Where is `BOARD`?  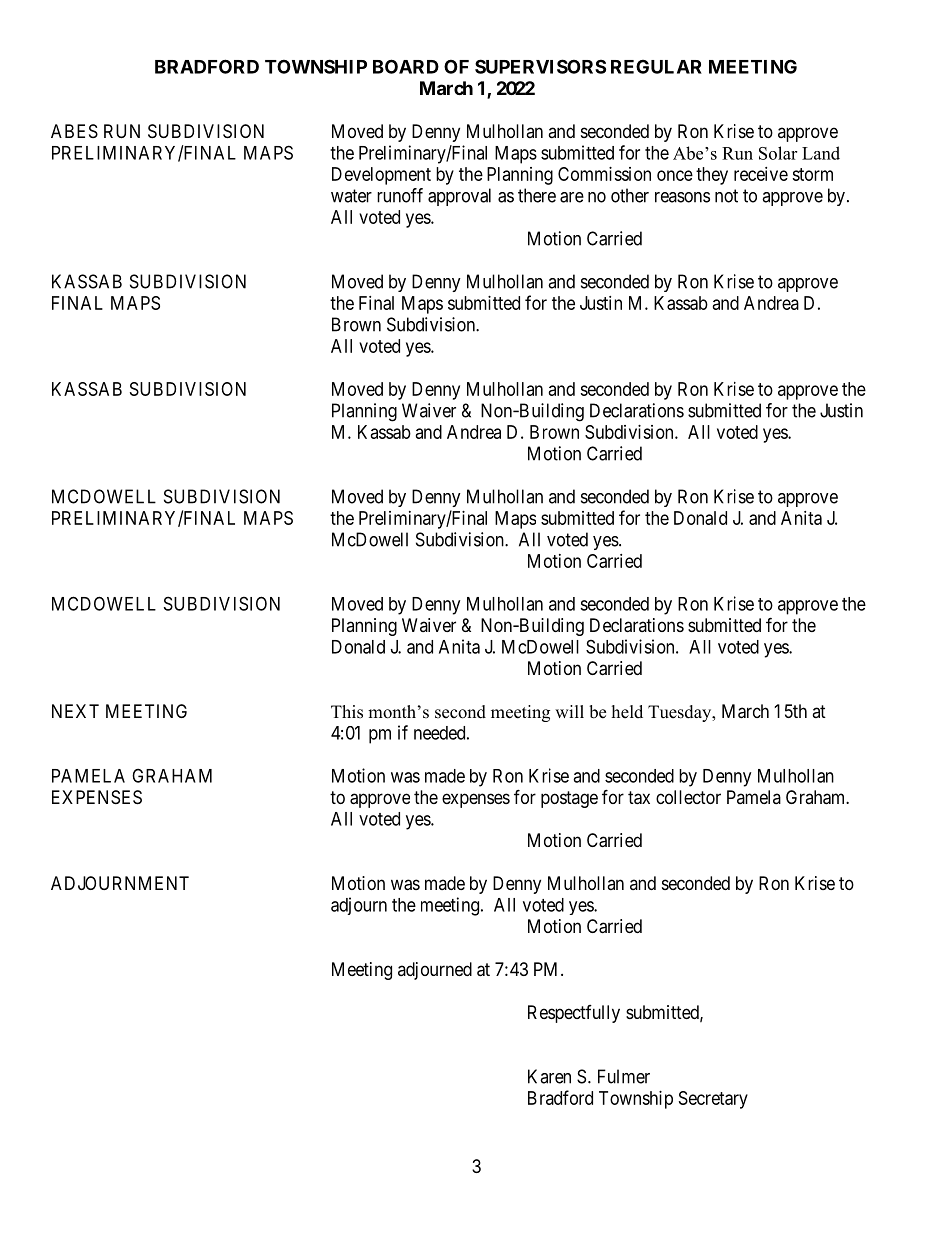
BOARD is located at coordinates (406, 66).
